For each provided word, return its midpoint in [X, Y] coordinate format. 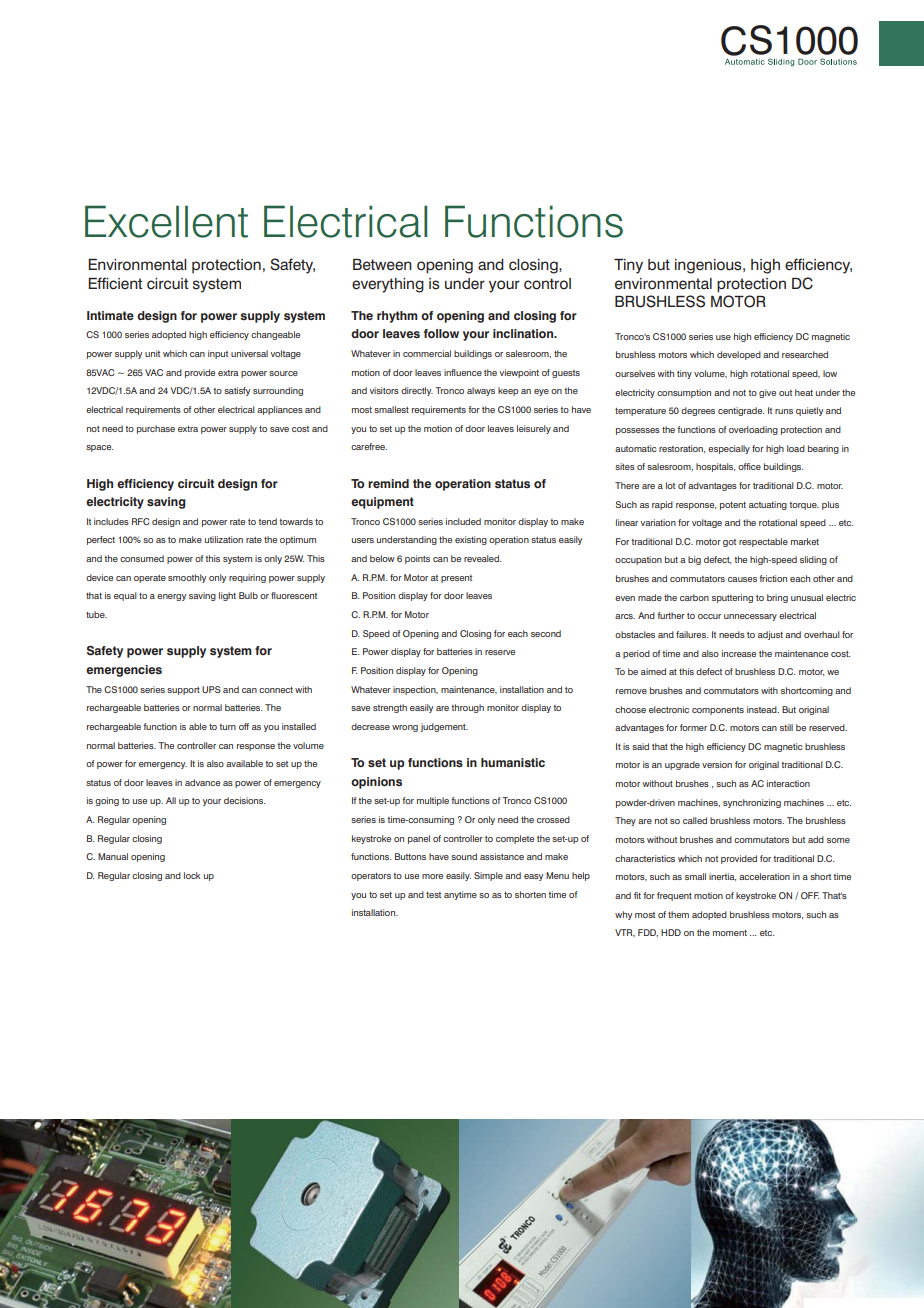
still [786, 727]
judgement [444, 727]
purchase [156, 429]
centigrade [741, 411]
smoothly [187, 578]
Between [382, 265]
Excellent [166, 221]
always [481, 391]
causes [742, 579]
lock [192, 875]
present [456, 579]
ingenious [709, 266]
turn [227, 727]
